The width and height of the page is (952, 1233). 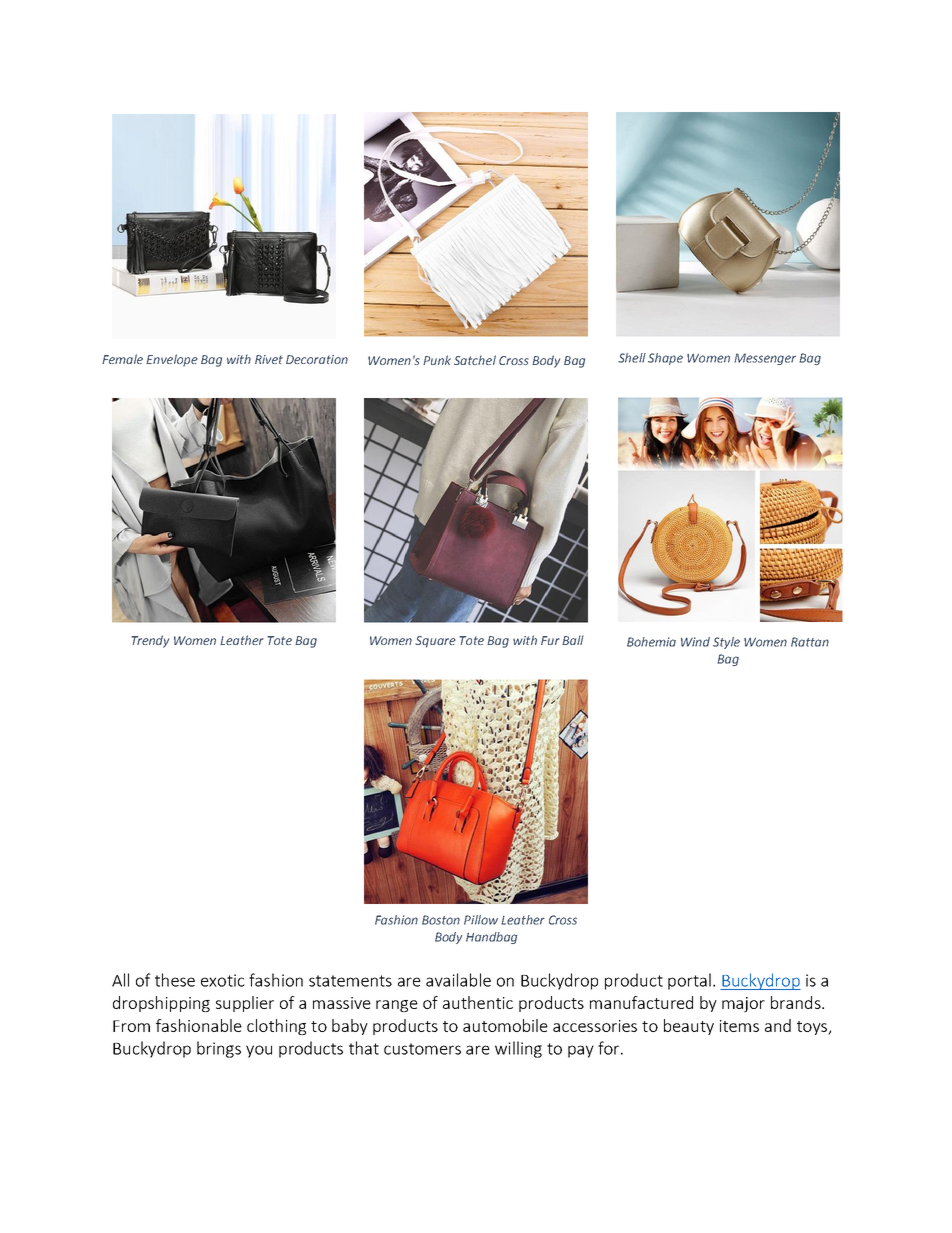 I want to click on Punk, so click(x=437, y=360).
